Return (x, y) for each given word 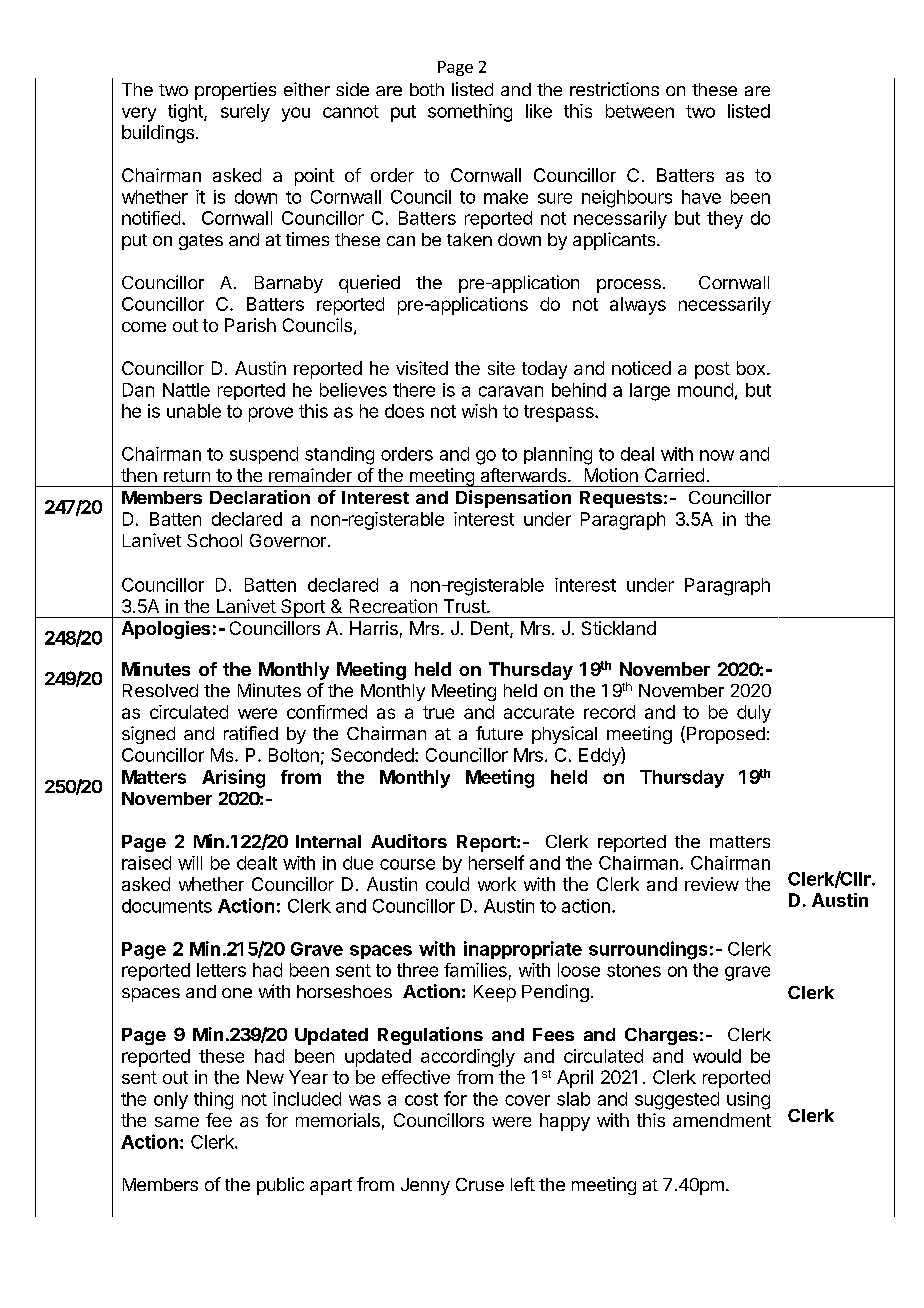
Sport (303, 608)
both (427, 89)
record (609, 712)
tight (186, 113)
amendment (722, 1120)
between (640, 111)
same (177, 1122)
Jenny (425, 1186)
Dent (491, 629)
